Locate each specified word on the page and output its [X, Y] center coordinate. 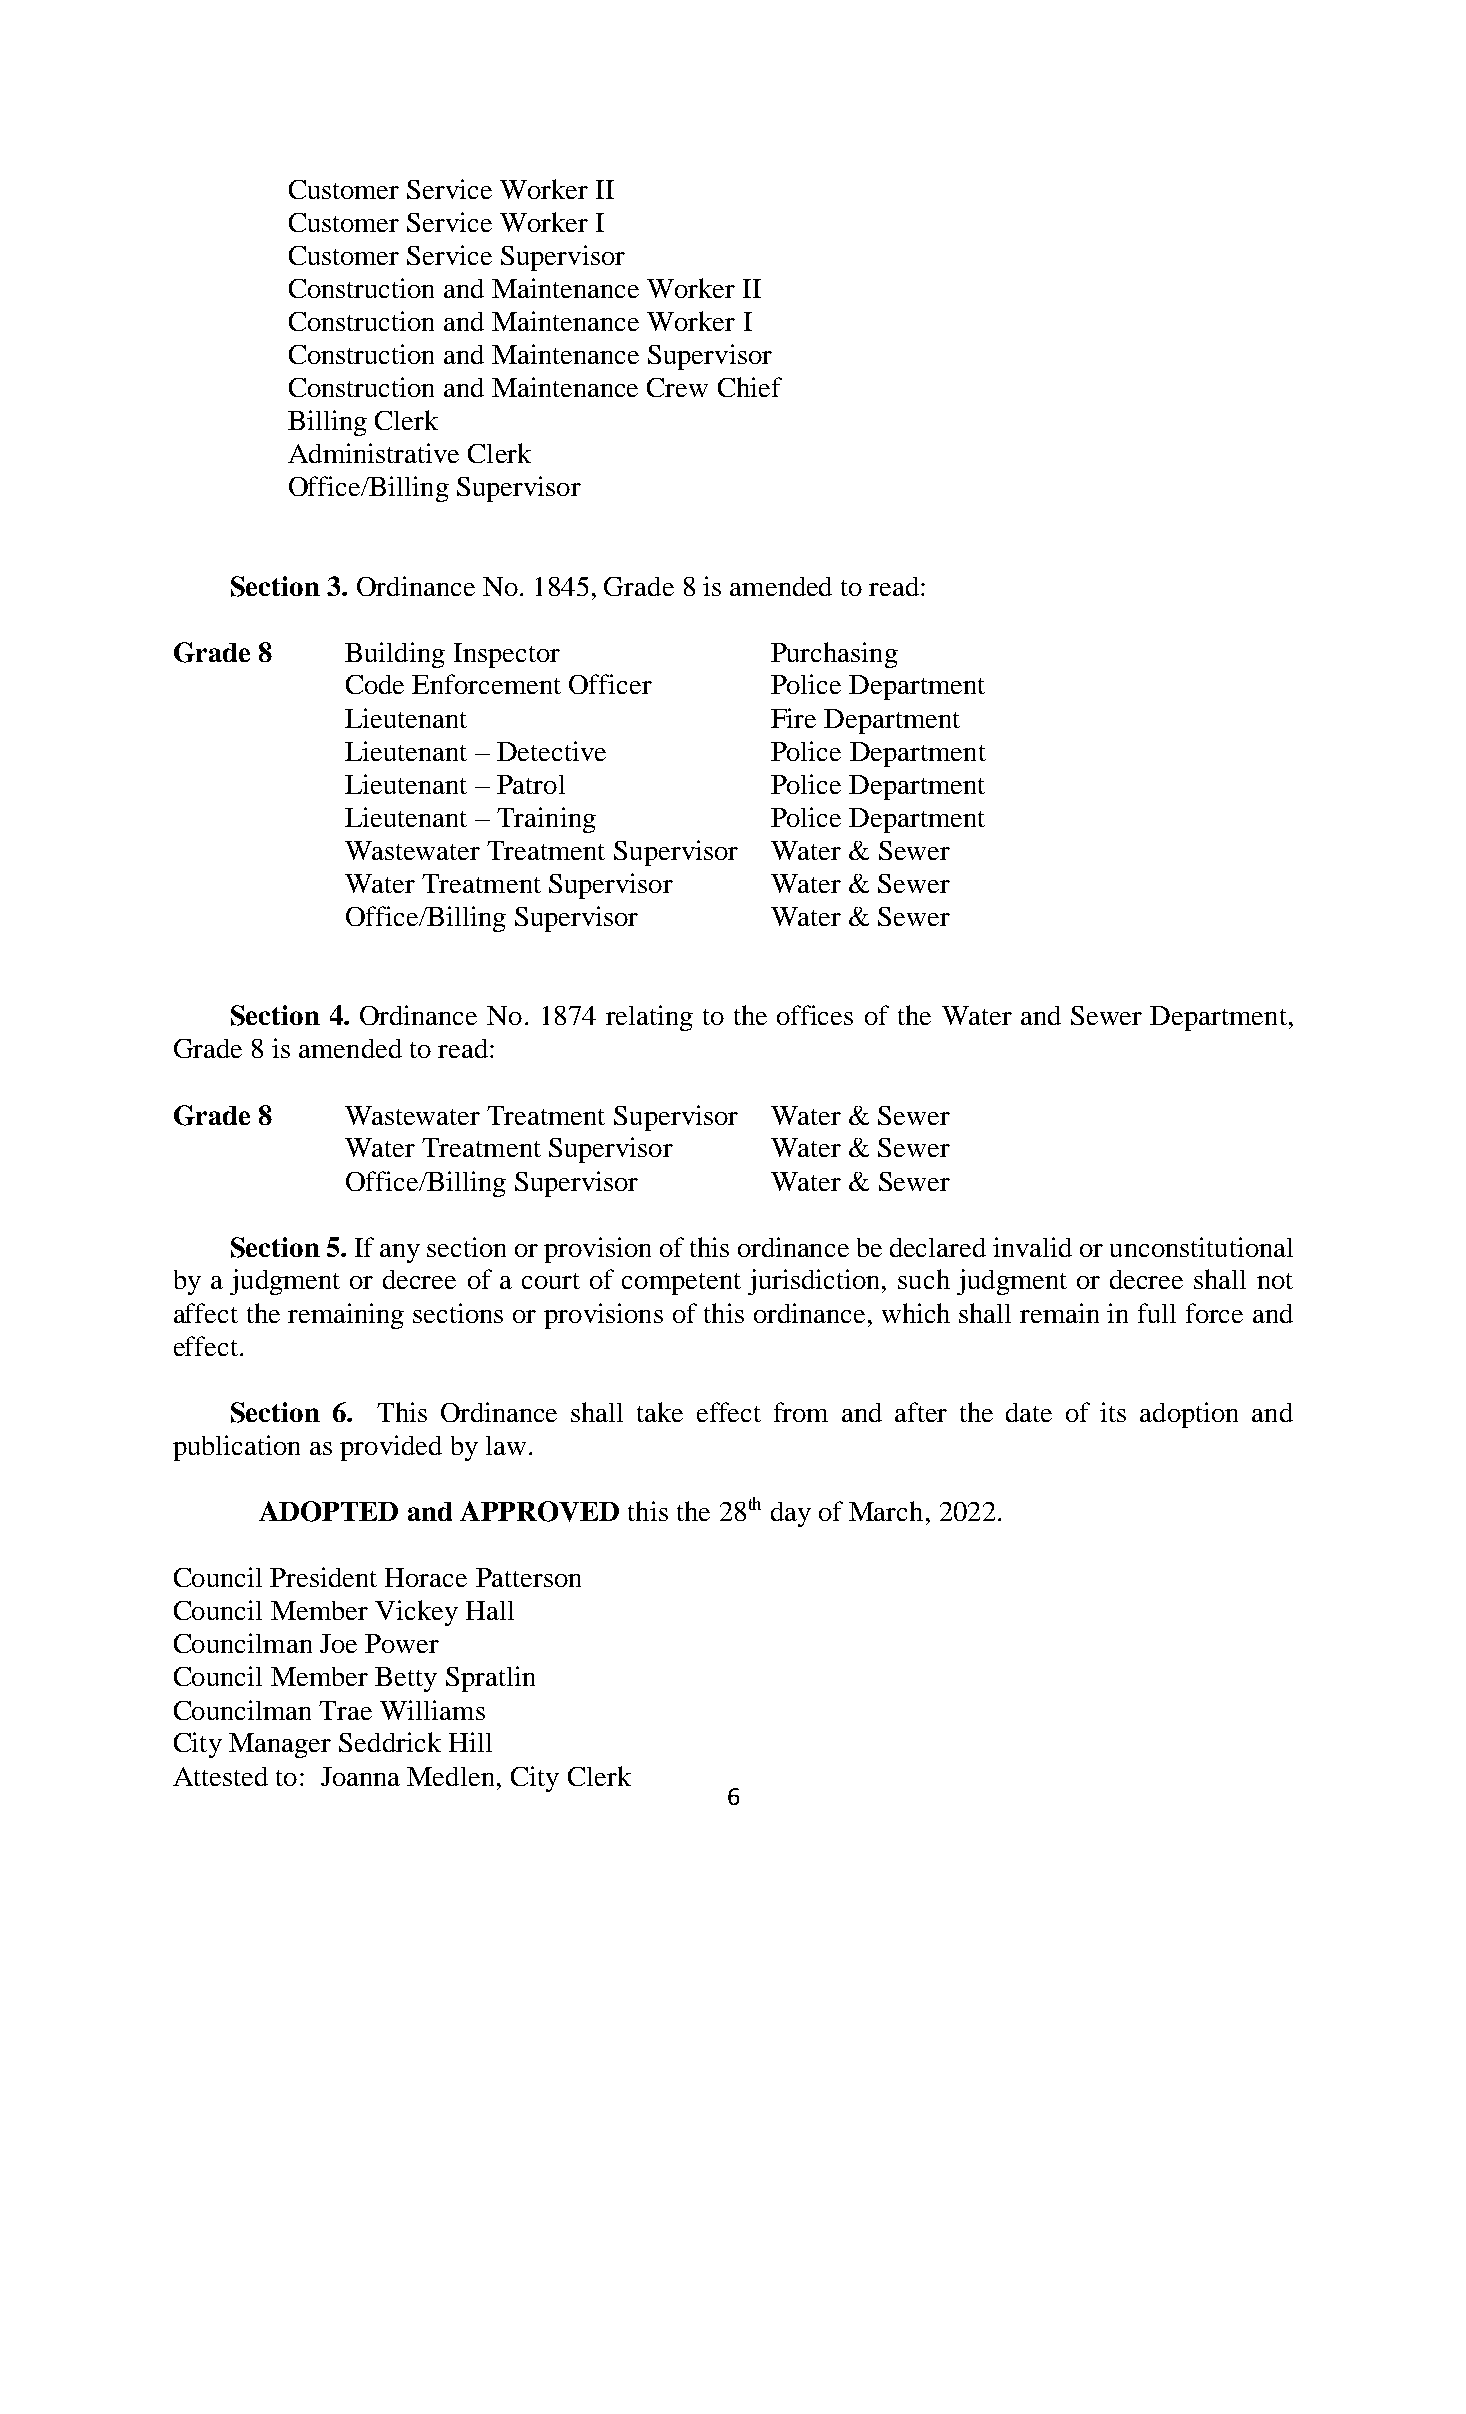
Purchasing [834, 655]
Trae [345, 1710]
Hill [470, 1742]
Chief [750, 387]
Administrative [373, 453]
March [886, 1511]
